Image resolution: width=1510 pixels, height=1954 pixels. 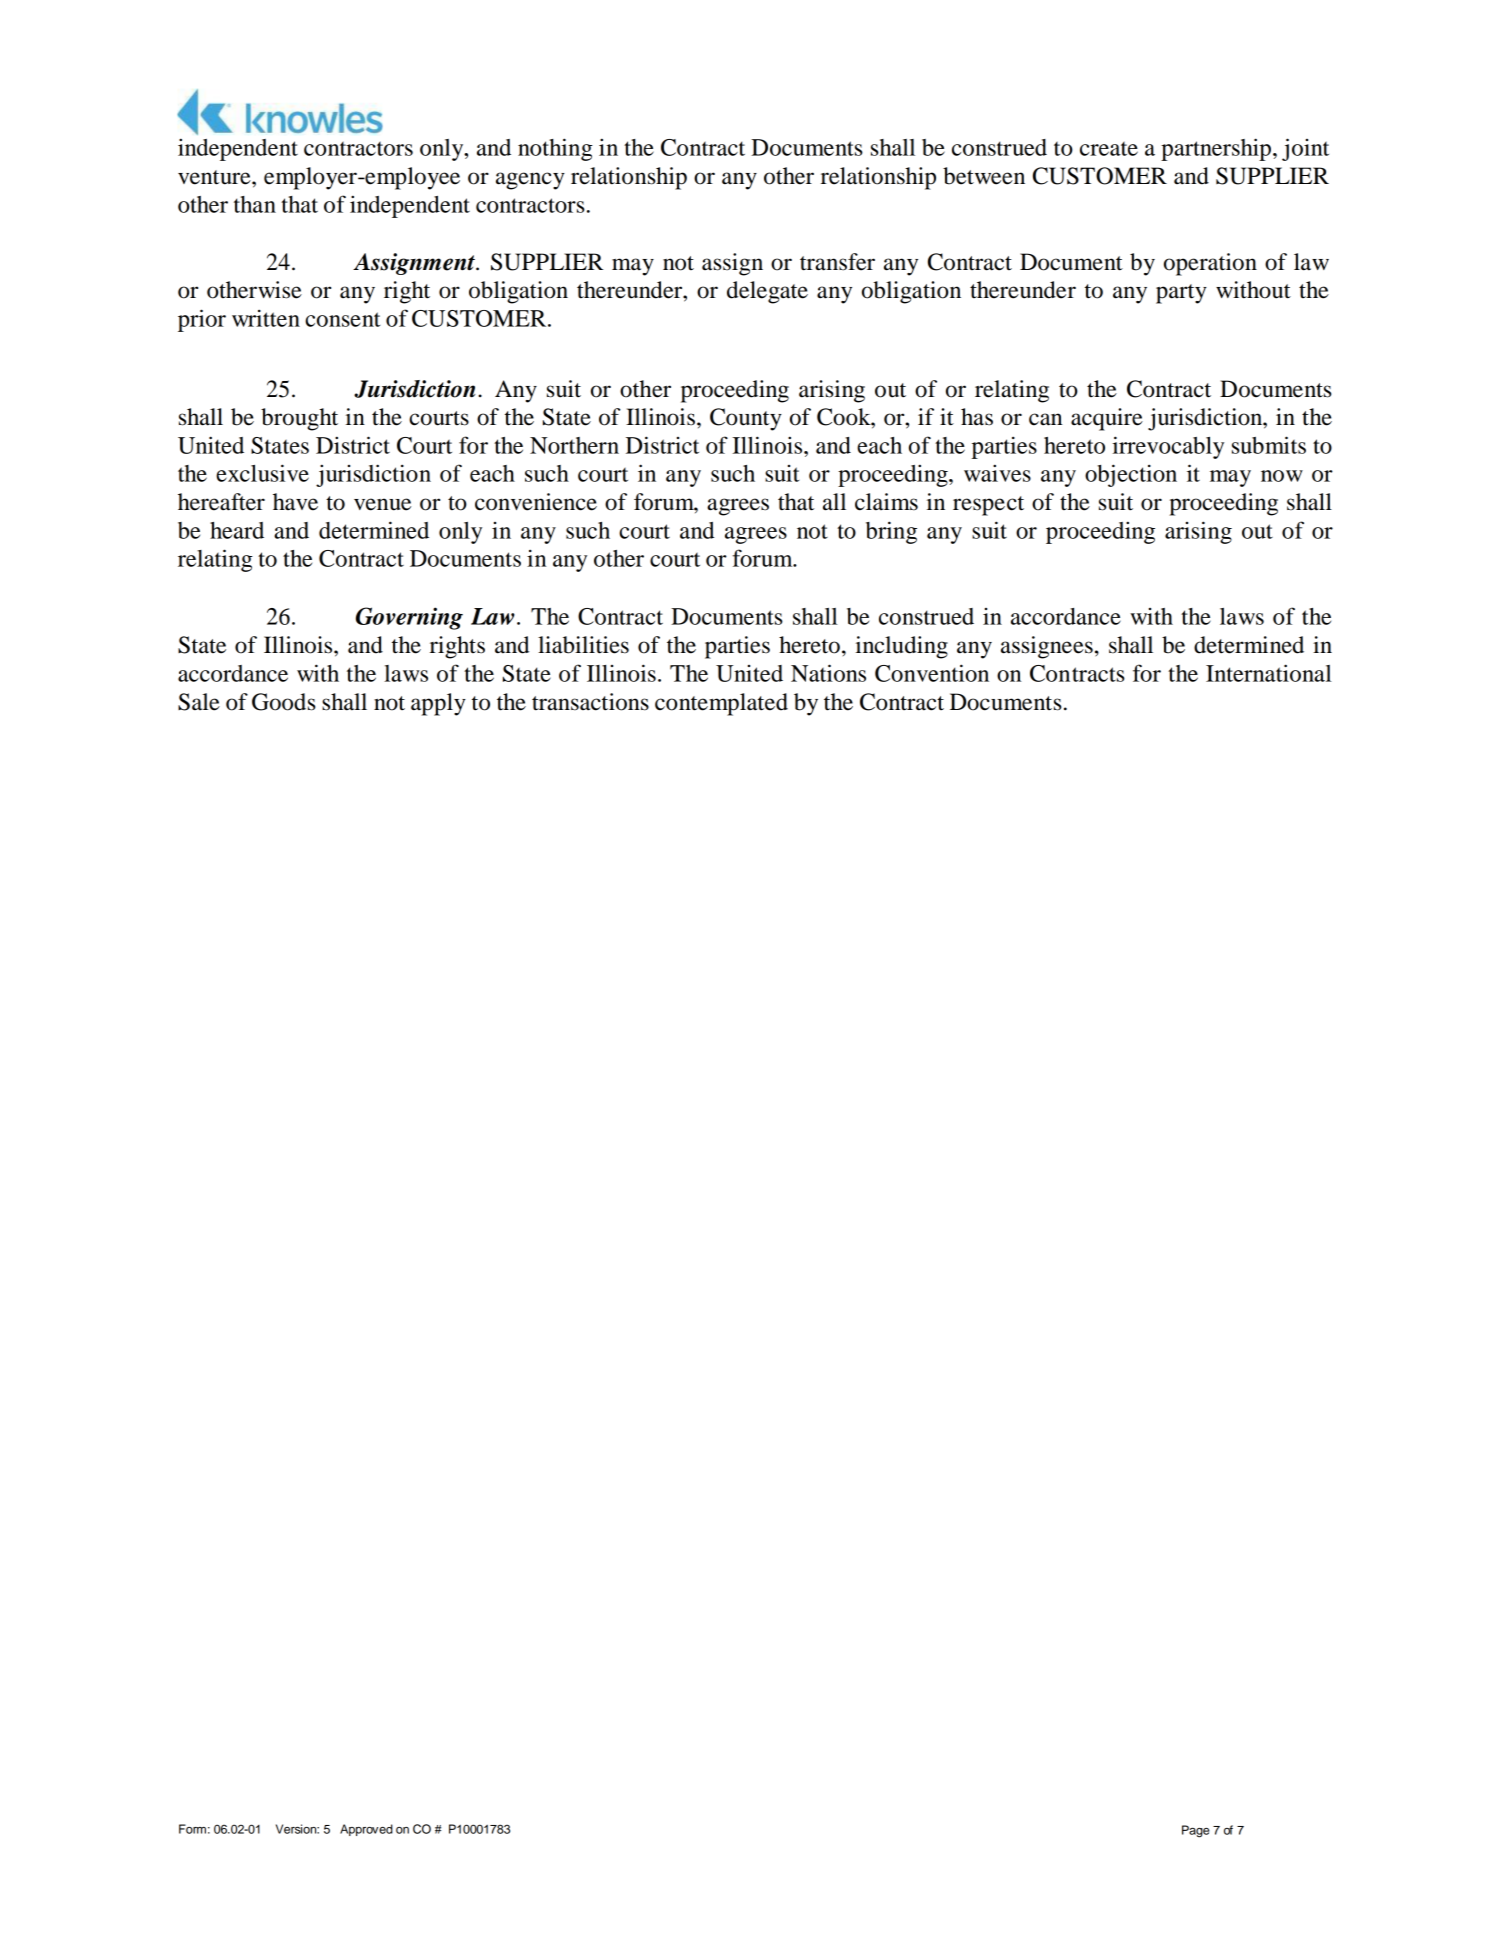 What do you see at coordinates (1269, 673) in the page?
I see `International` at bounding box center [1269, 673].
